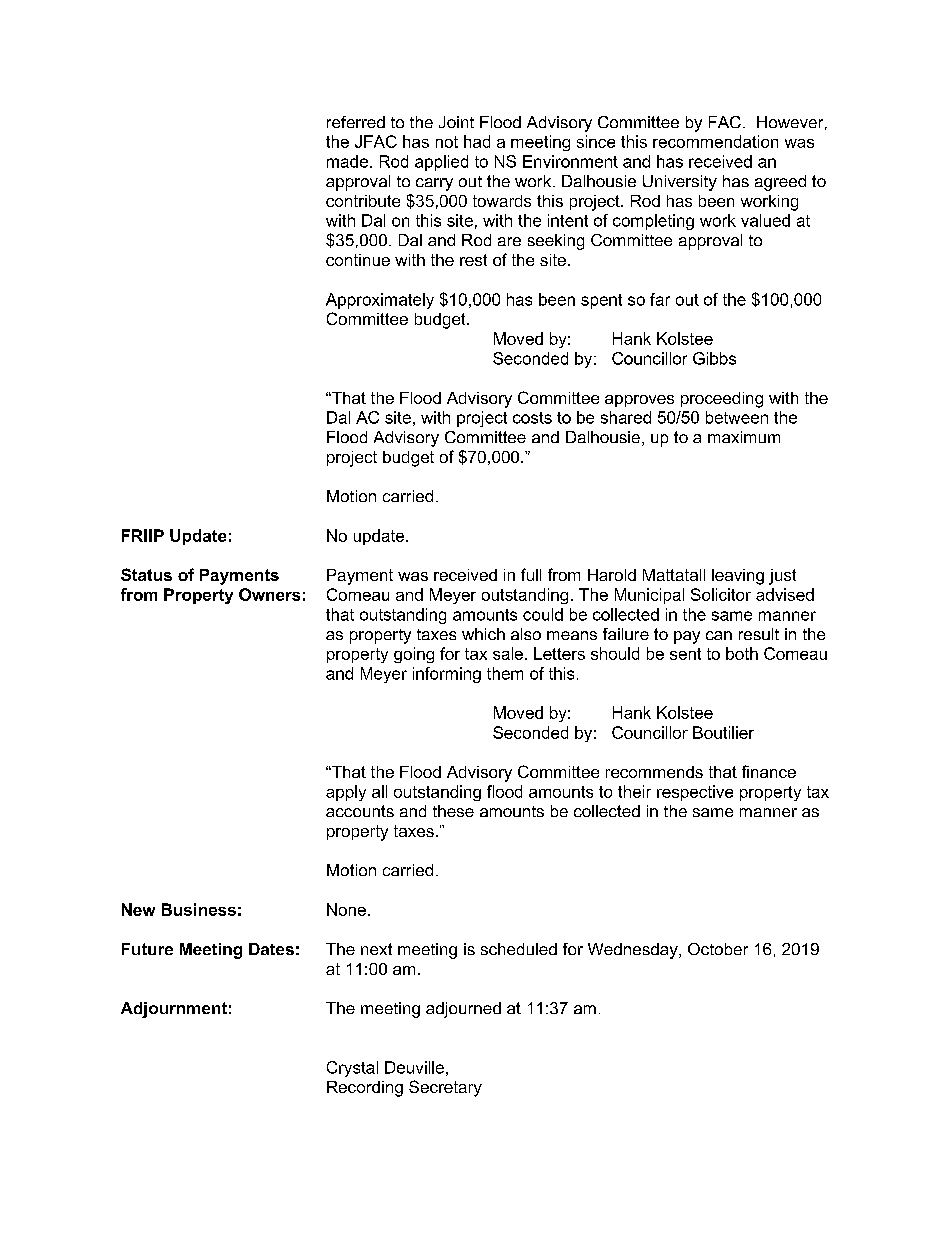 This screenshot has height=1233, width=952. I want to click on not, so click(447, 142).
